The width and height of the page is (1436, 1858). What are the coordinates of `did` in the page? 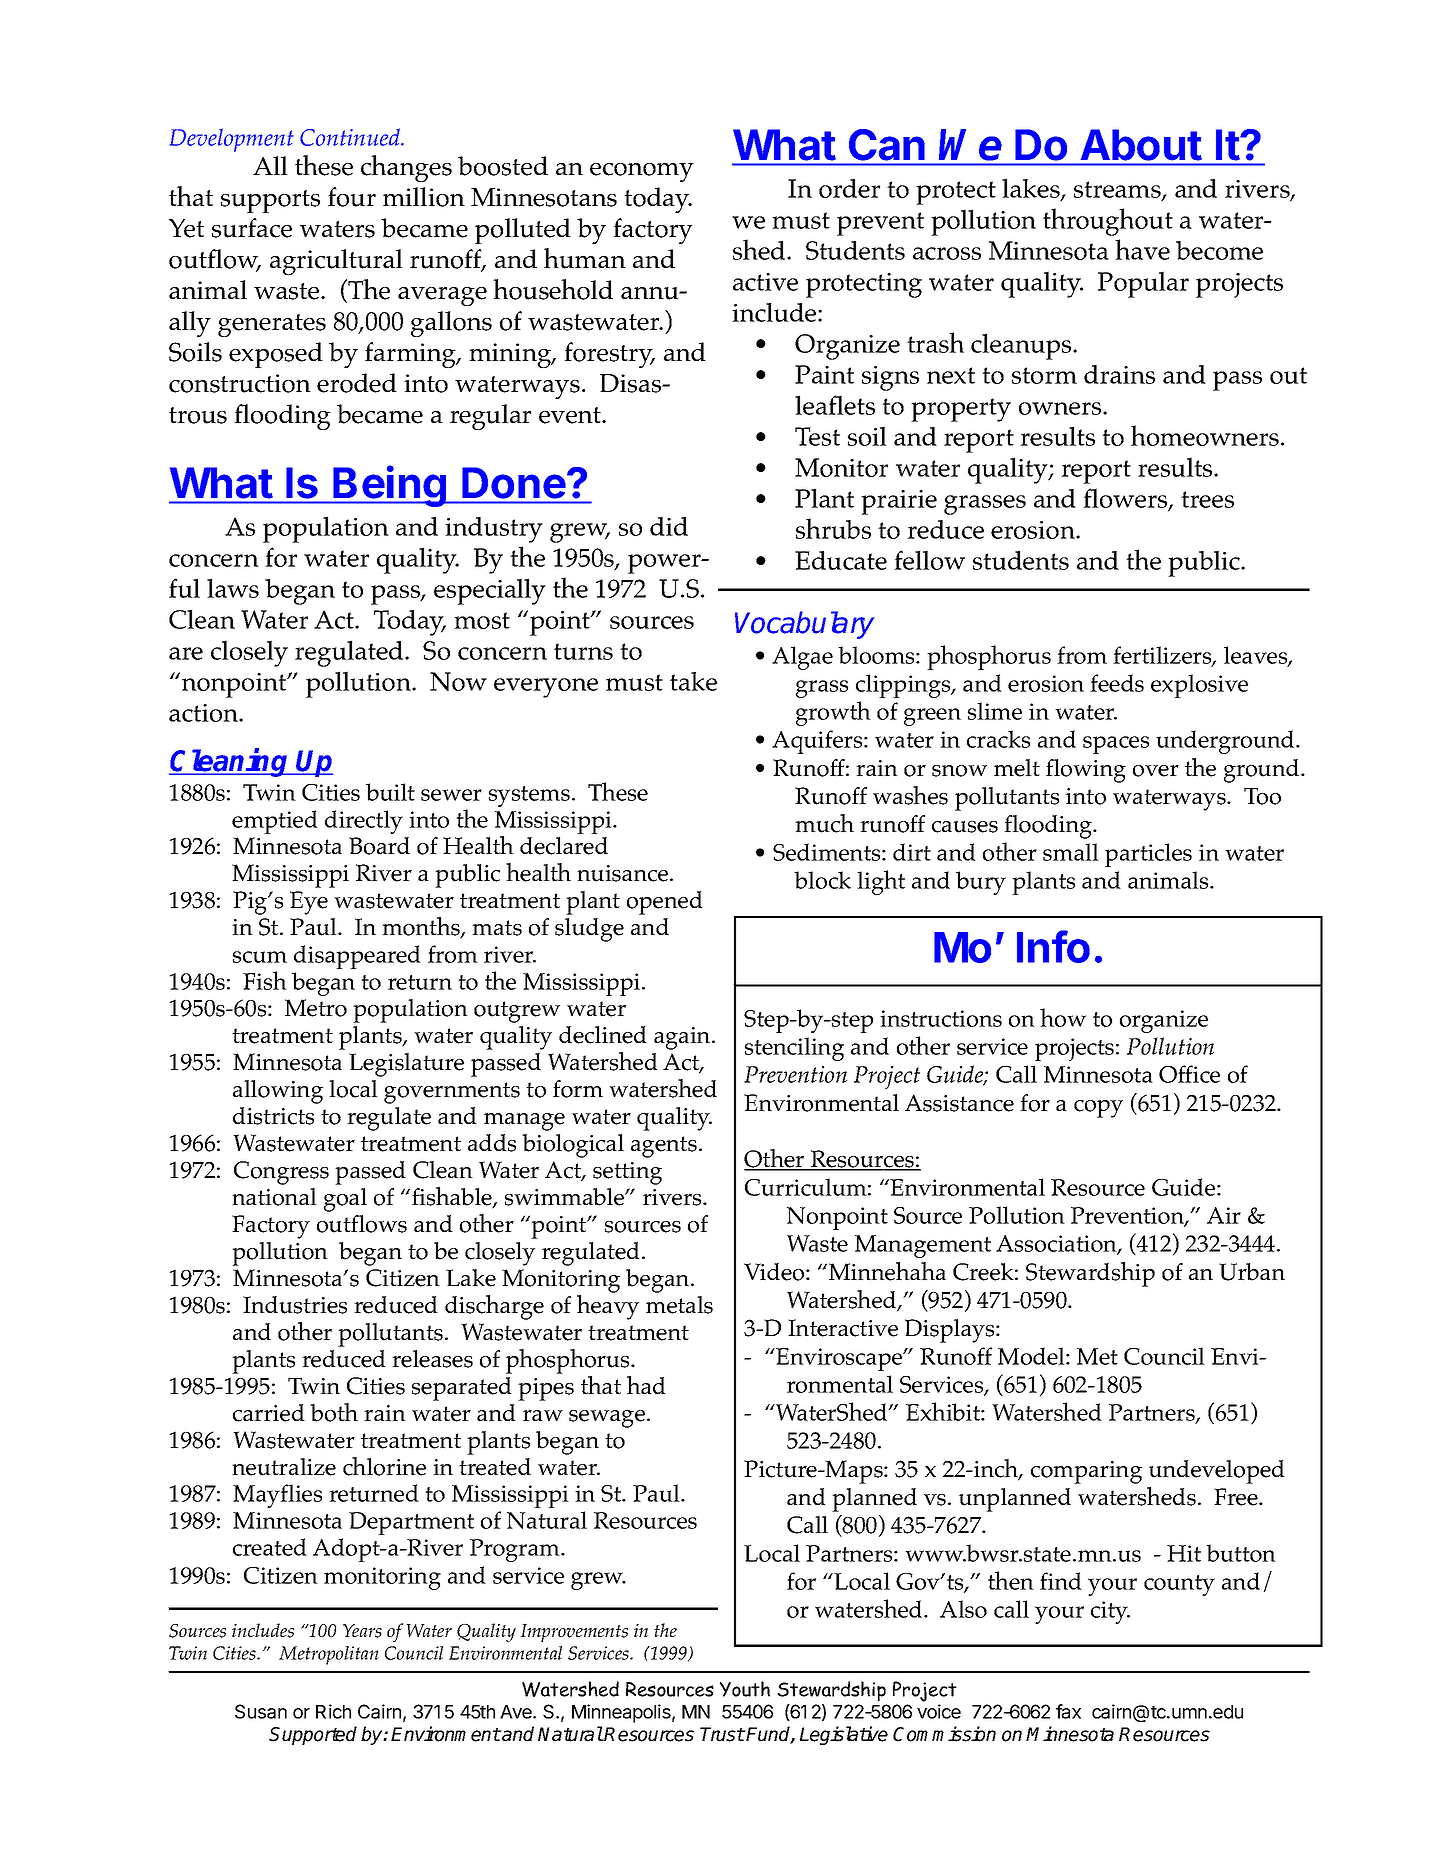 It's located at (669, 526).
